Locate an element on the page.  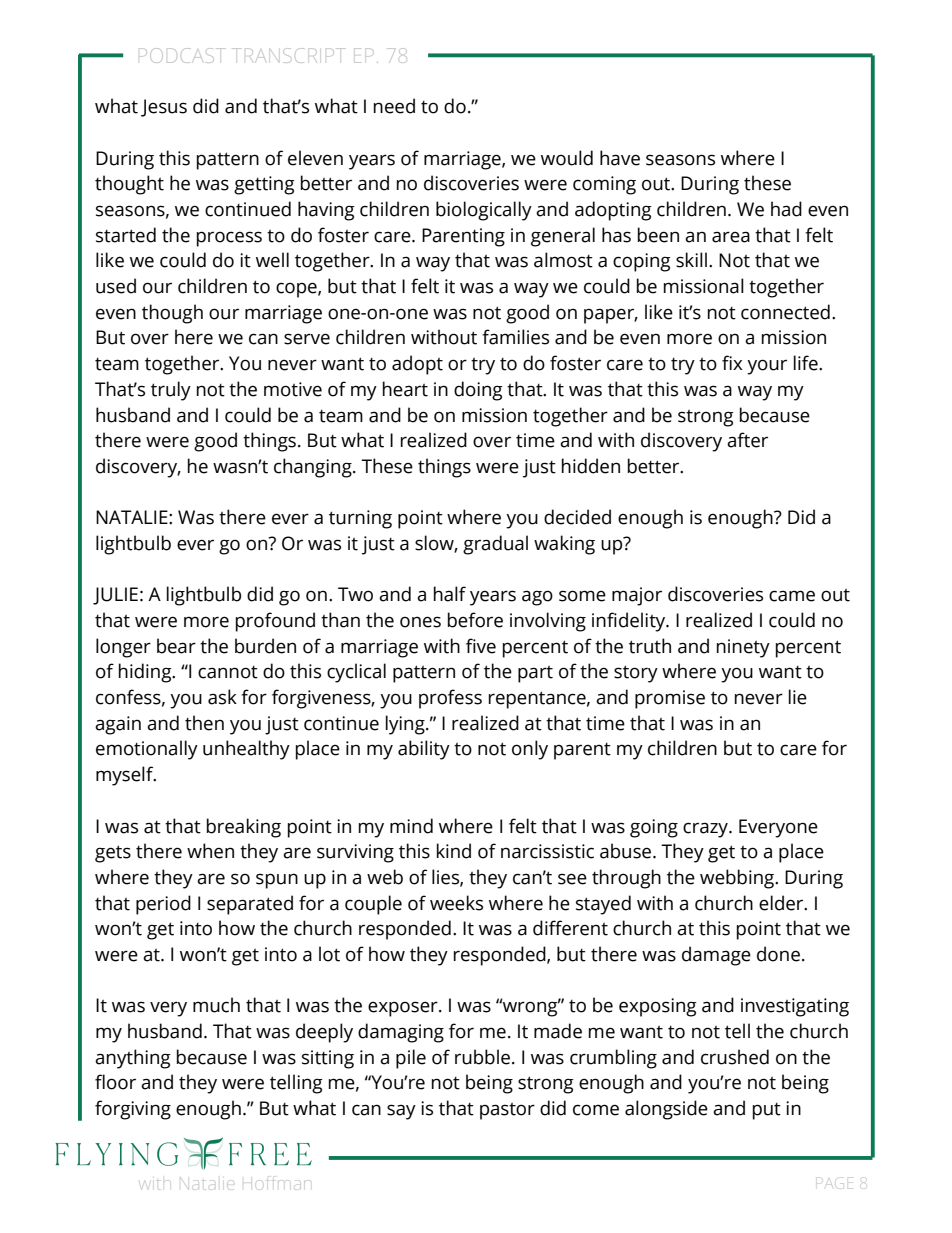
JULIE is located at coordinates (115, 596).
